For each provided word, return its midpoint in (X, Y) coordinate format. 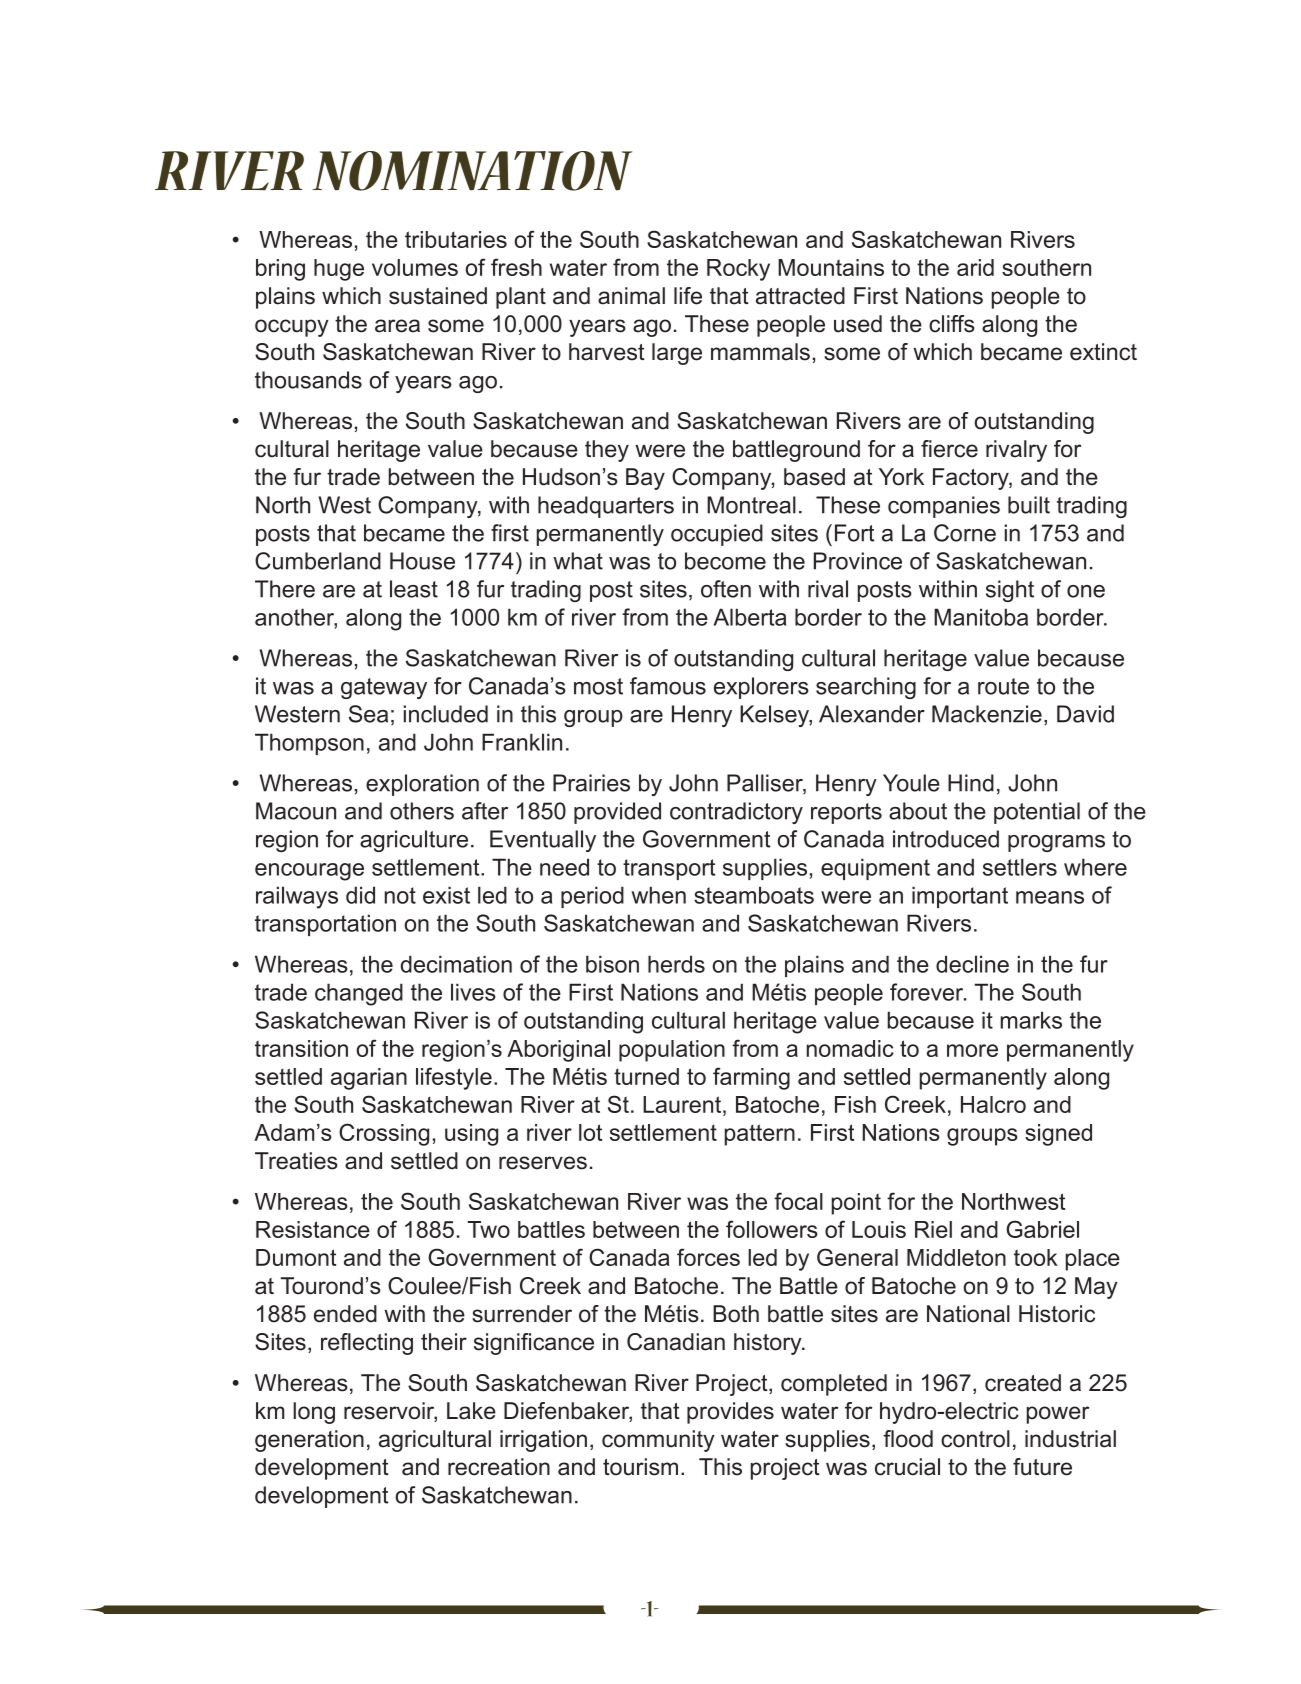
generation (309, 1441)
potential (1037, 813)
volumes (415, 267)
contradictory (736, 813)
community (658, 1441)
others (422, 811)
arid (975, 267)
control (975, 1439)
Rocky (738, 270)
